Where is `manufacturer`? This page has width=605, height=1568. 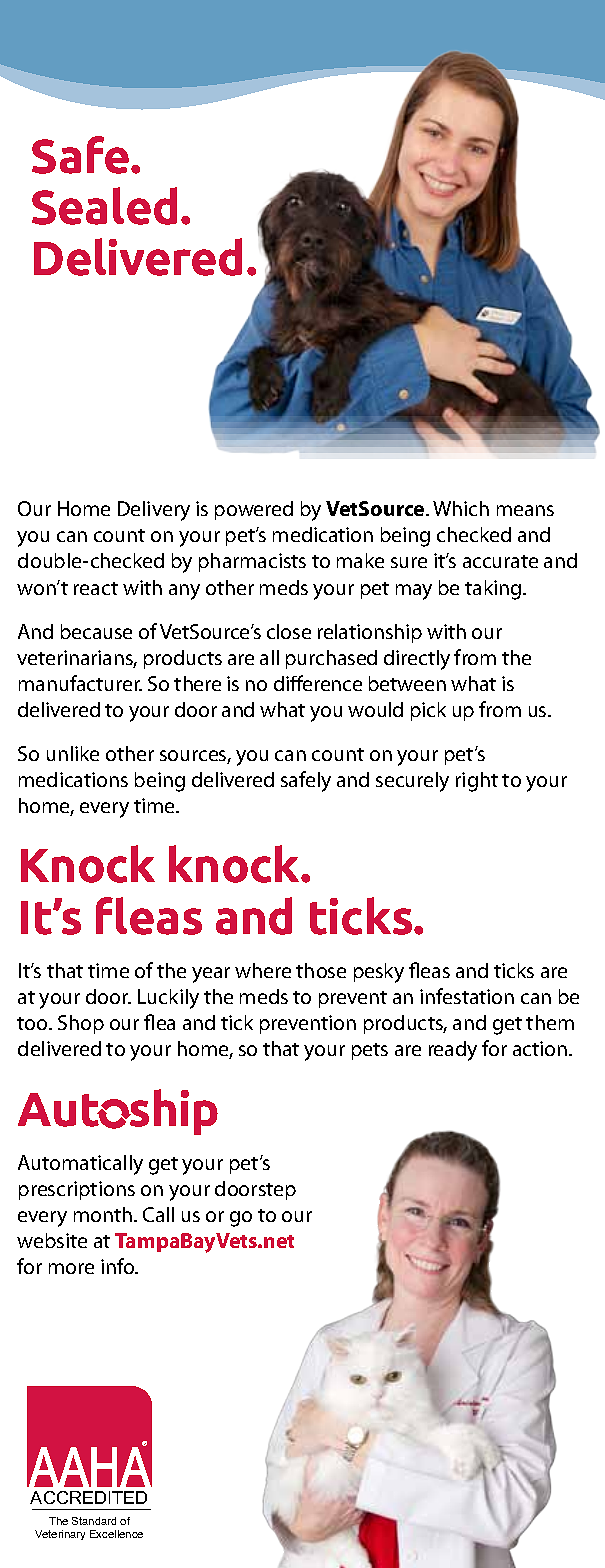 manufacturer is located at coordinates (80, 683).
